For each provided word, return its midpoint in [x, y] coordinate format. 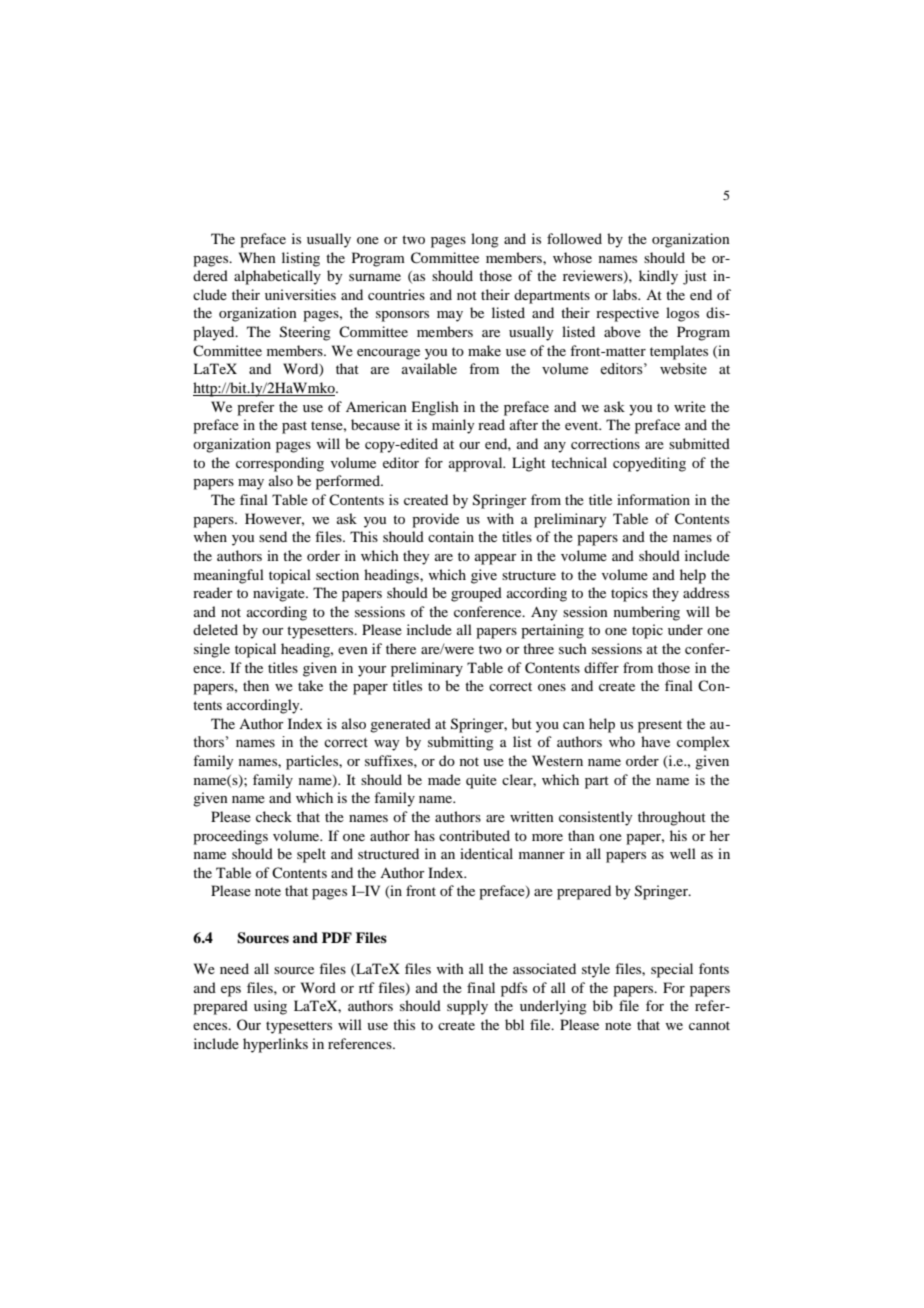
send [273, 536]
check [274, 816]
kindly [658, 277]
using [270, 1007]
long [485, 240]
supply [467, 1007]
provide [435, 520]
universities [300, 294]
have [655, 741]
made [444, 779]
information [653, 499]
